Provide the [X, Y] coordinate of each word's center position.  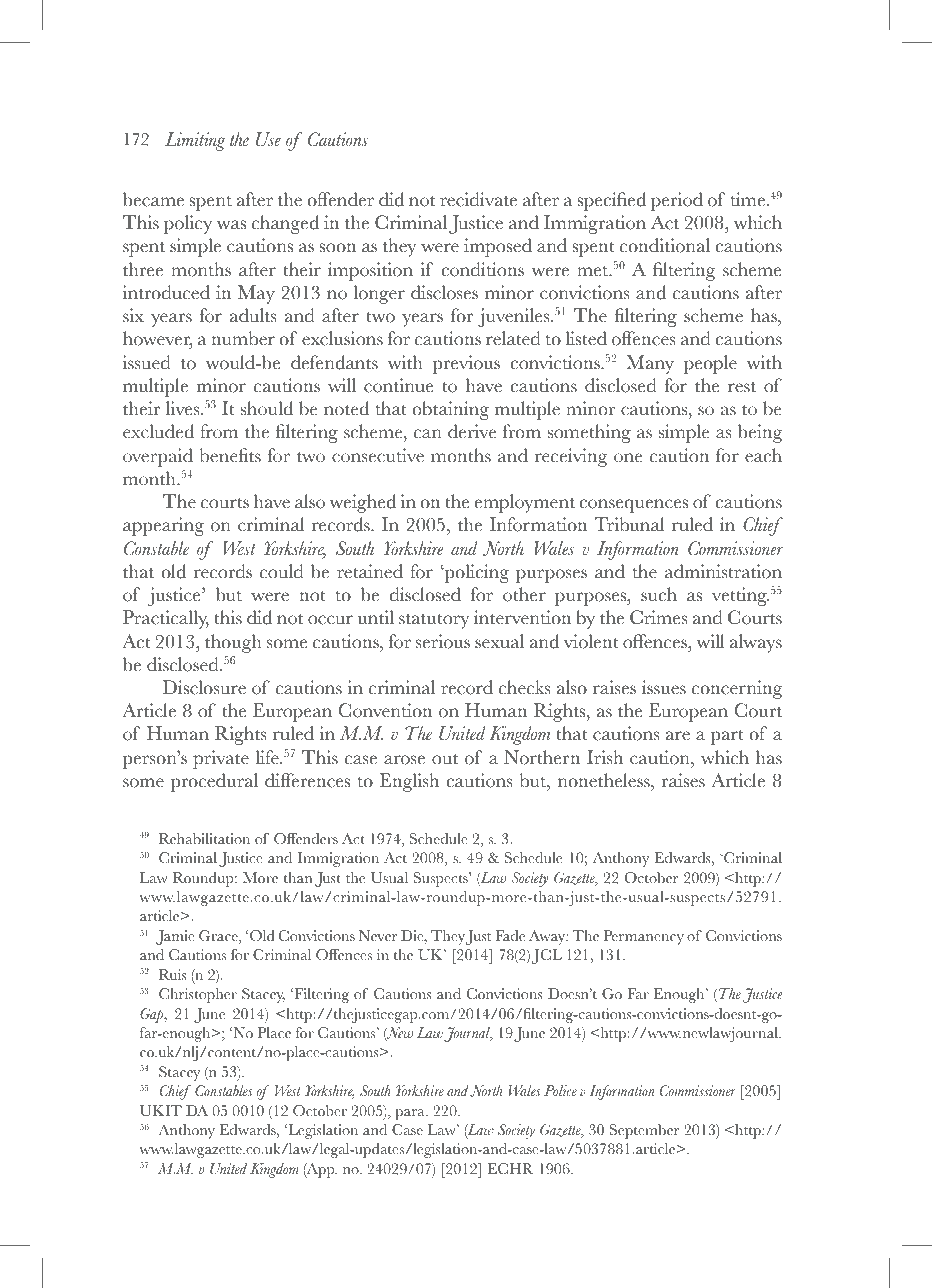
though [233, 643]
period [677, 201]
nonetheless [605, 780]
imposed [498, 247]
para [411, 1114]
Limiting [195, 141]
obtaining [450, 410]
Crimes [659, 617]
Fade [510, 936]
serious [443, 641]
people [710, 364]
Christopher [198, 995]
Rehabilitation [204, 839]
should [267, 408]
